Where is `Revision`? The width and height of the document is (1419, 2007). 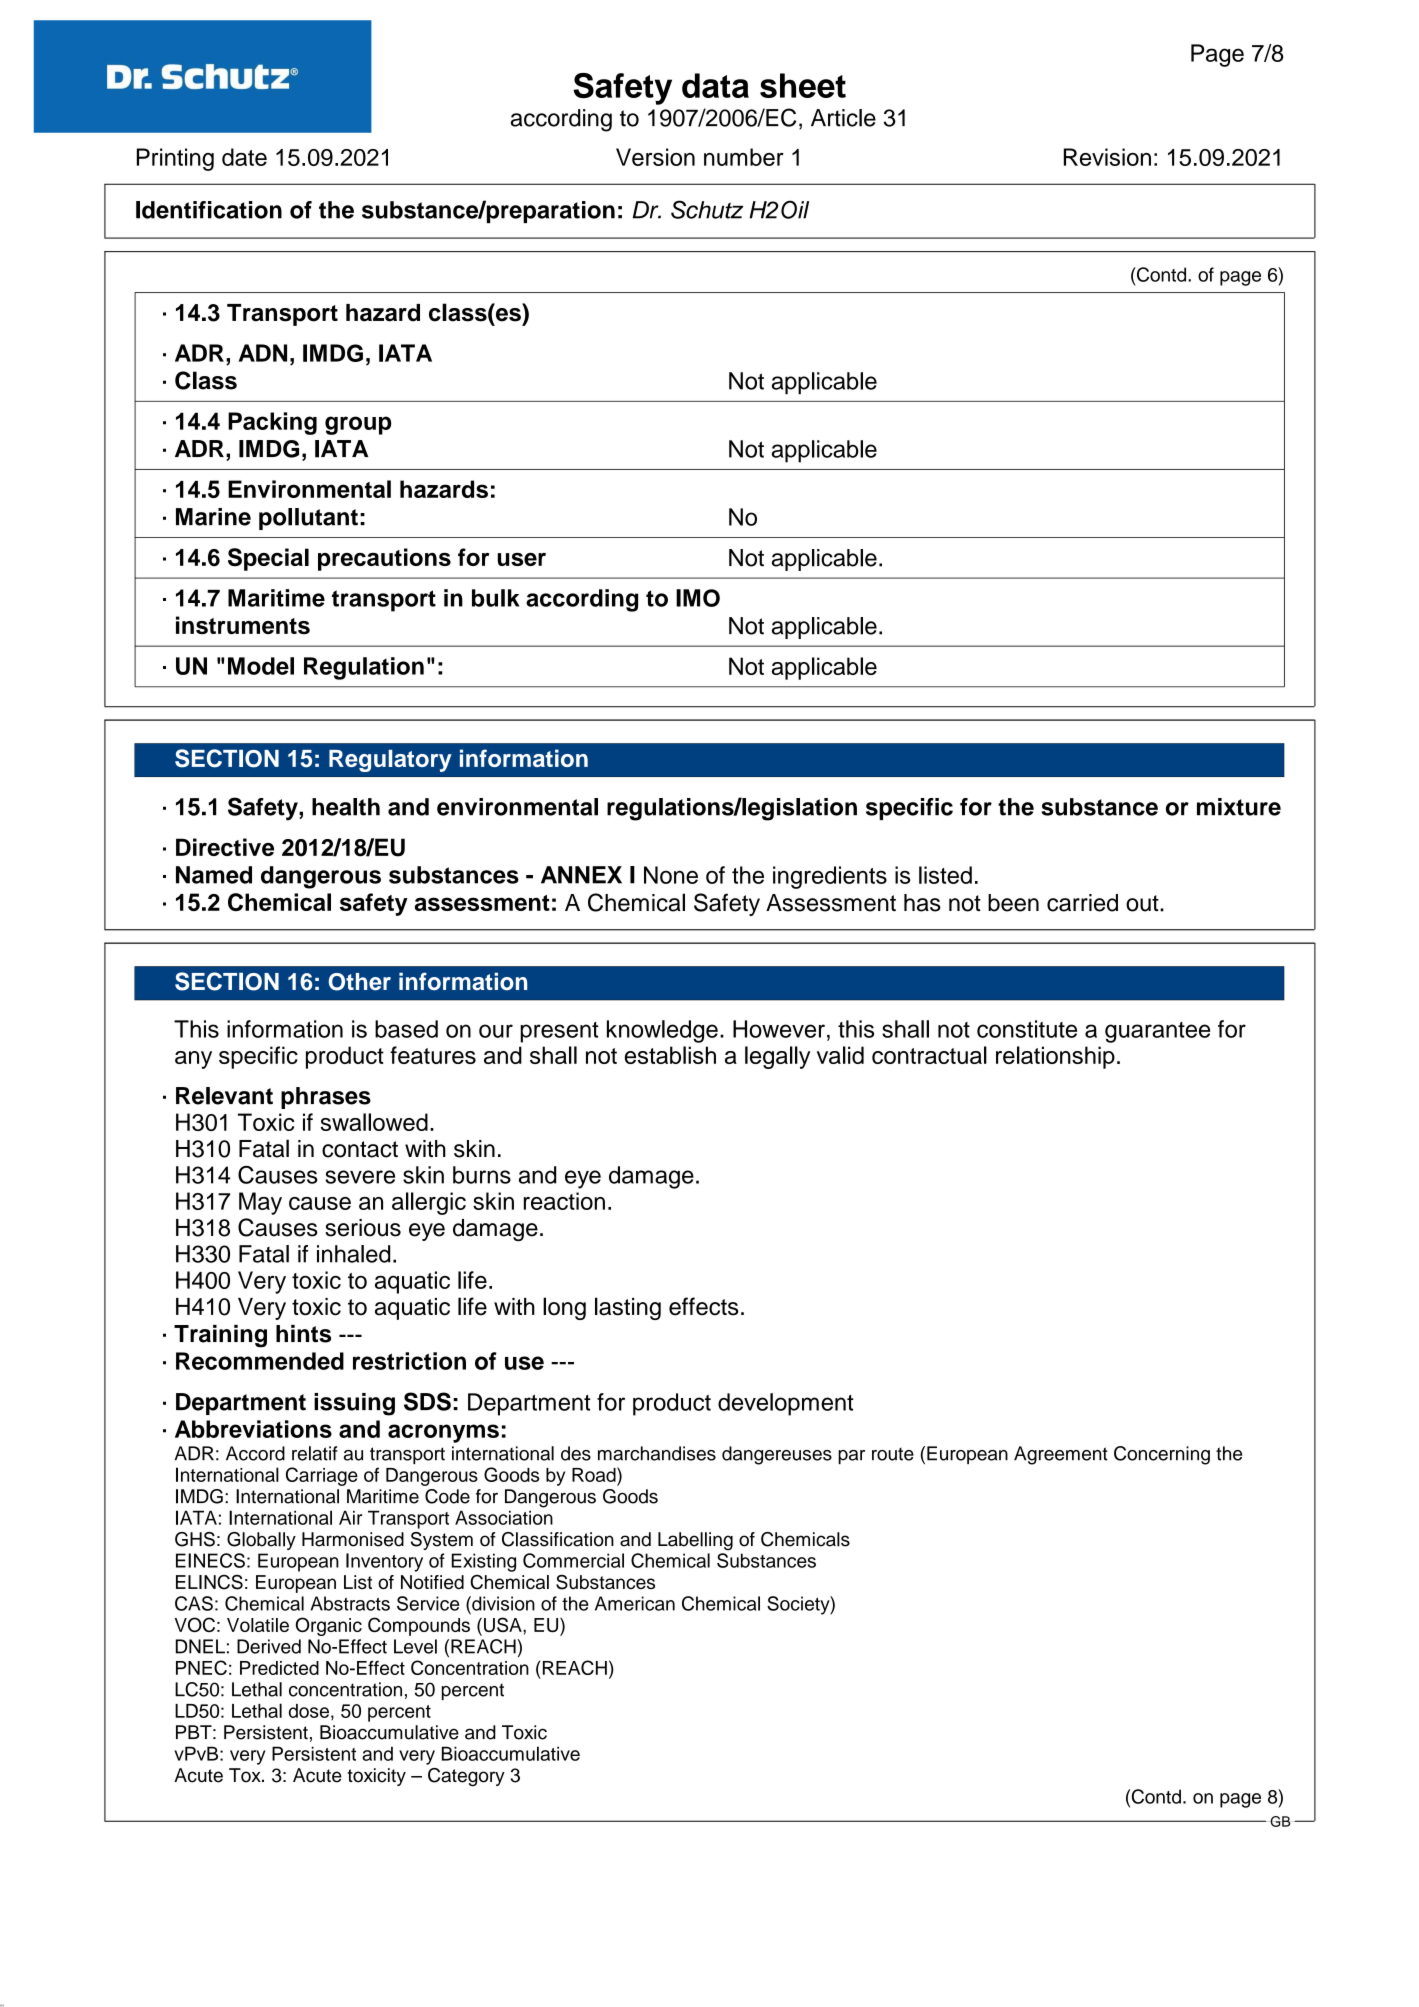 Revision is located at coordinates (1107, 157).
